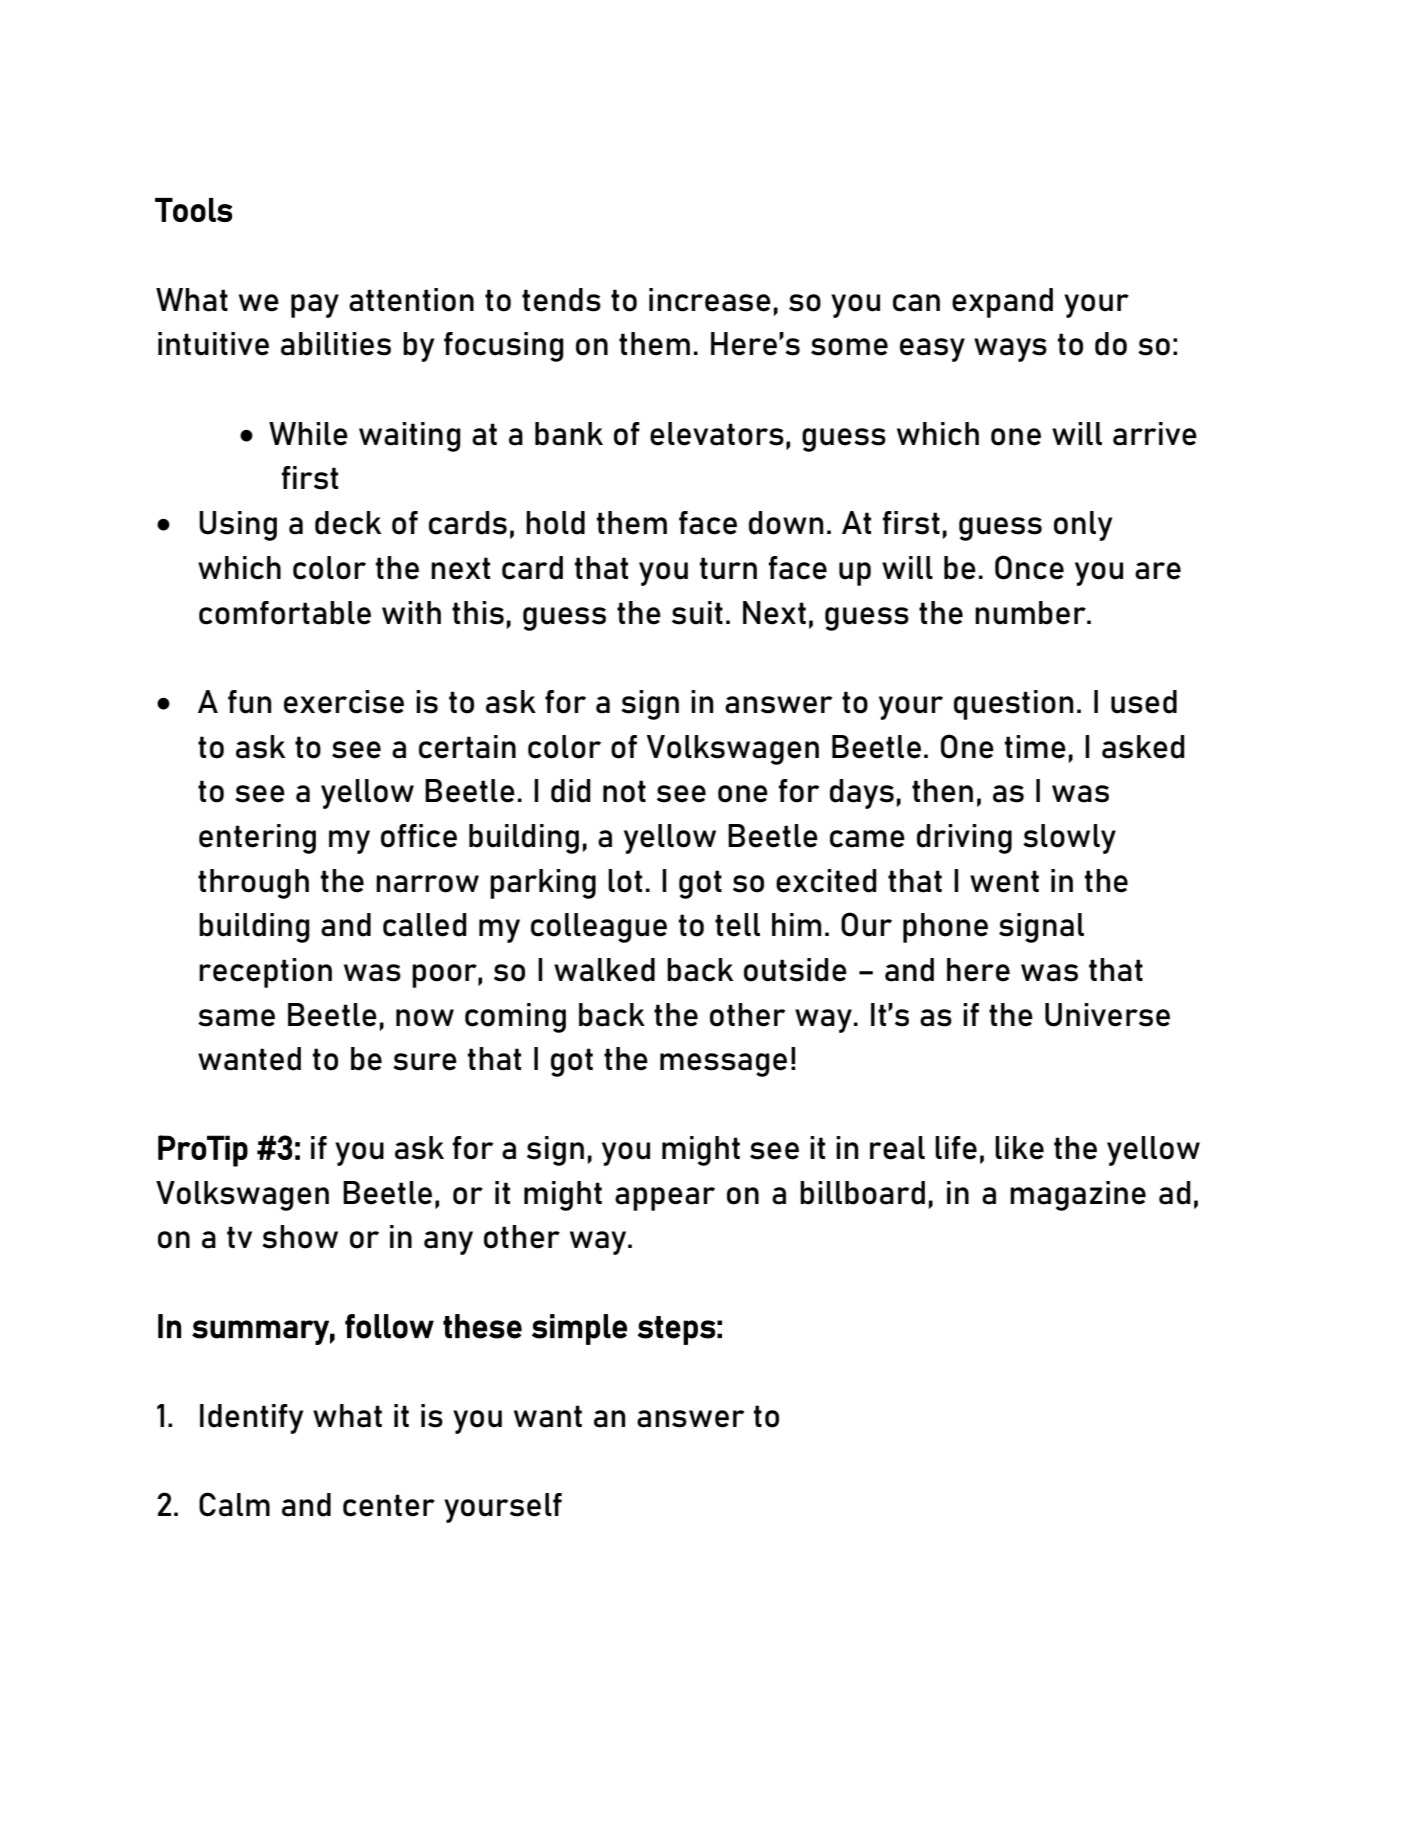 The image size is (1413, 1828). What do you see at coordinates (1069, 839) in the document?
I see `slowly` at bounding box center [1069, 839].
